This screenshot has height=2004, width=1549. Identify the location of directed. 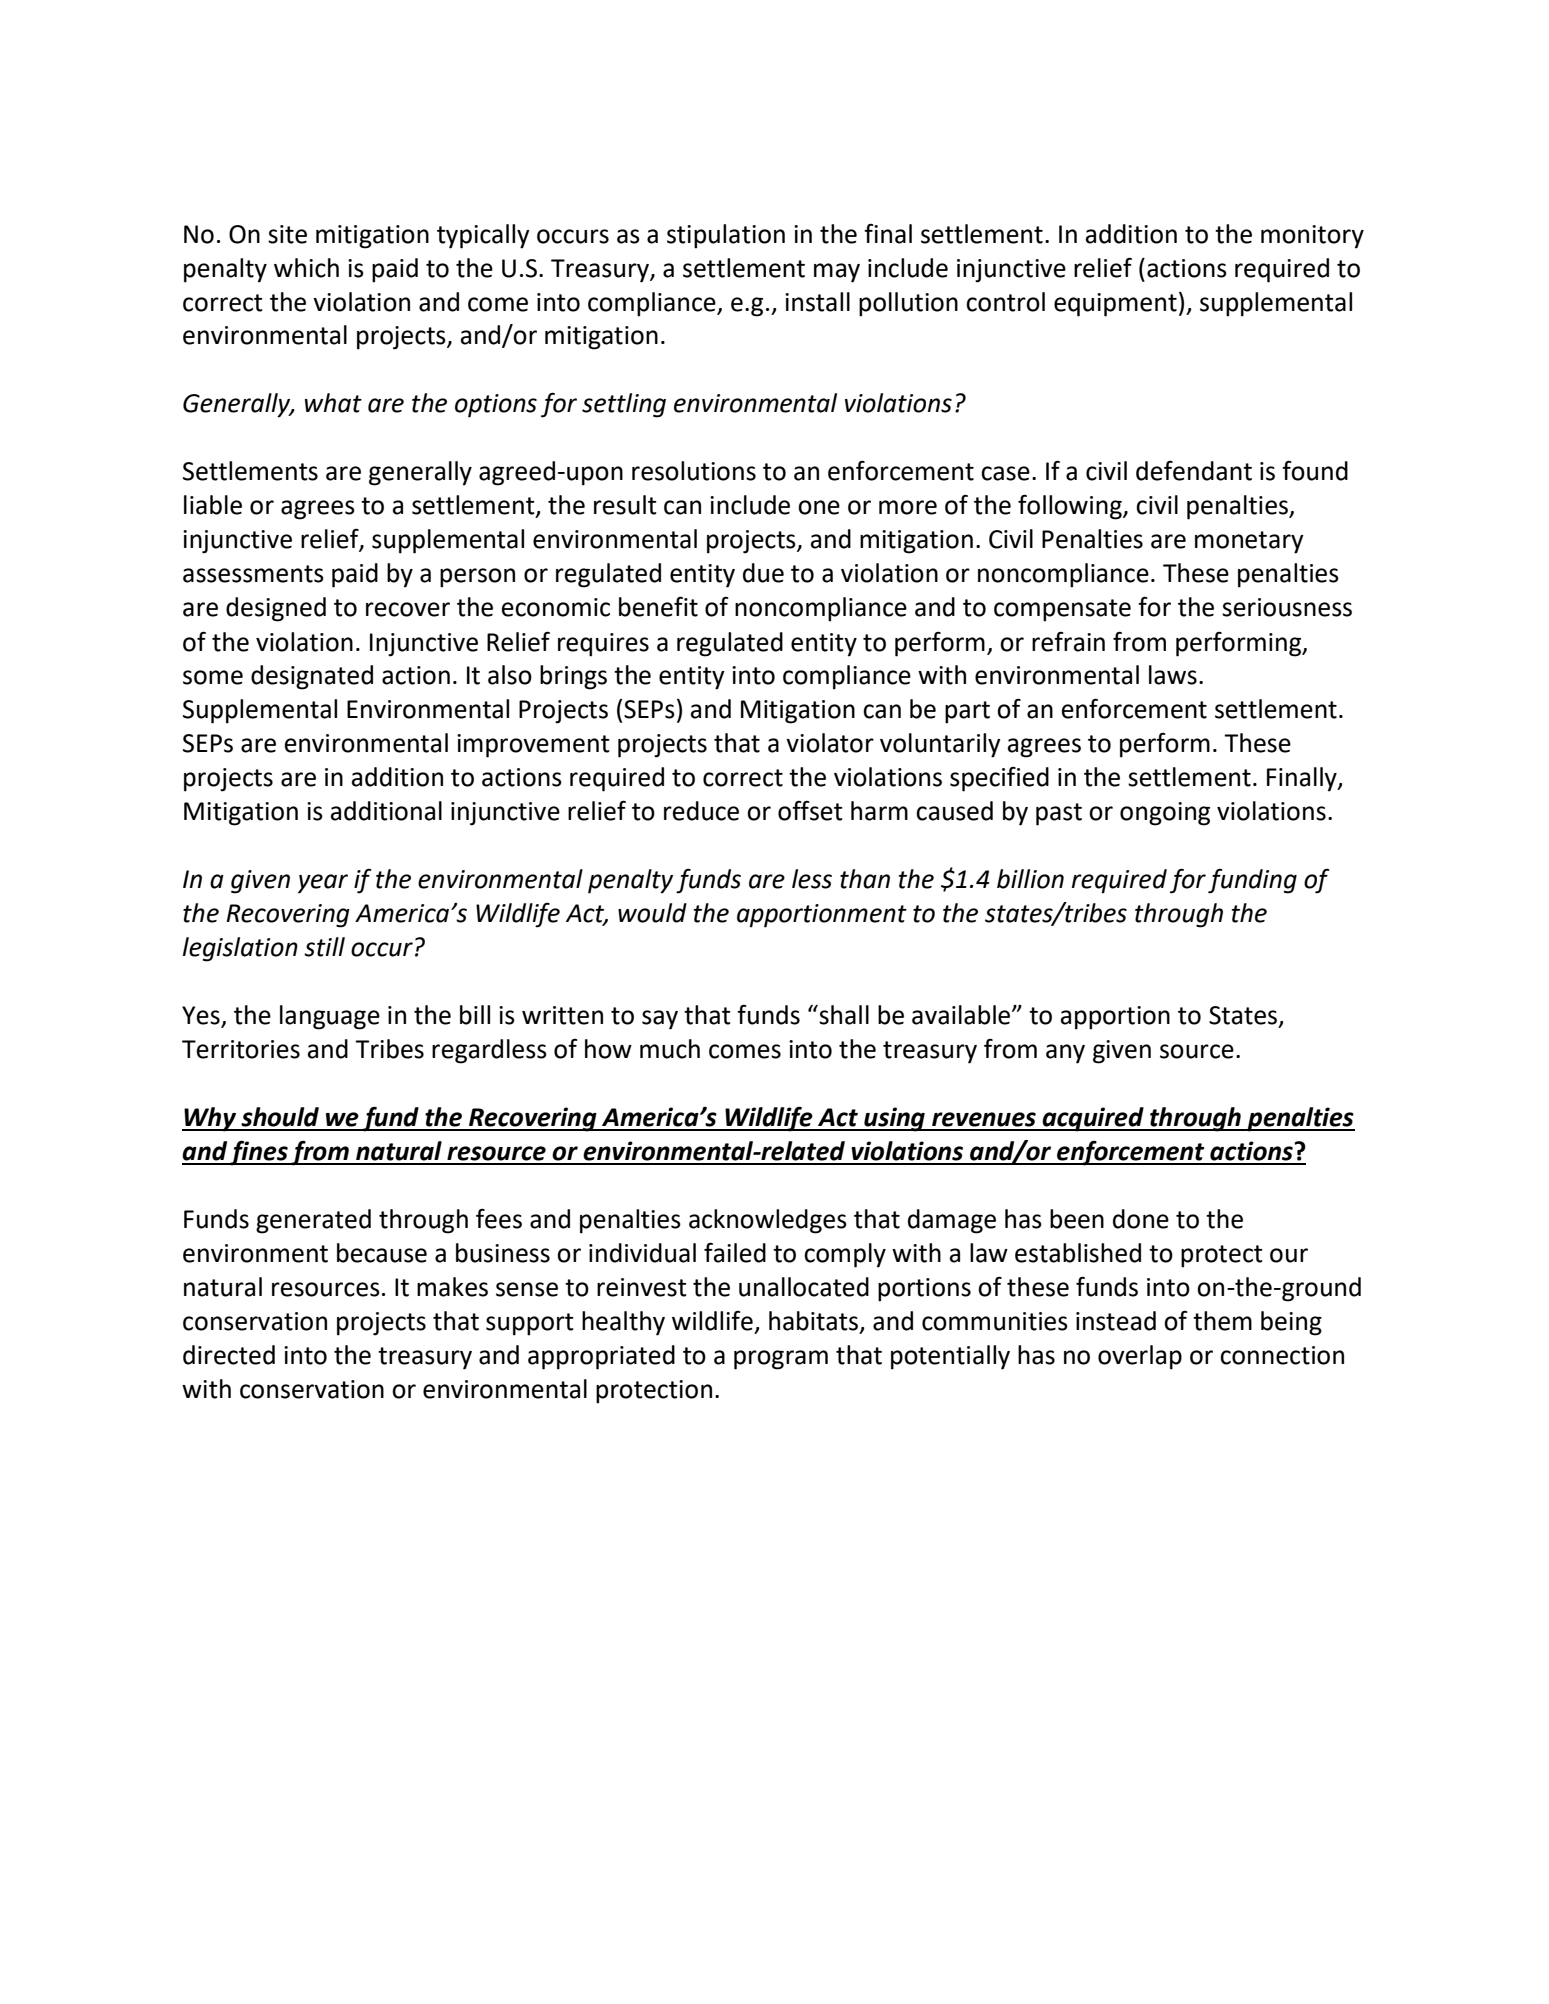
(229, 1355).
